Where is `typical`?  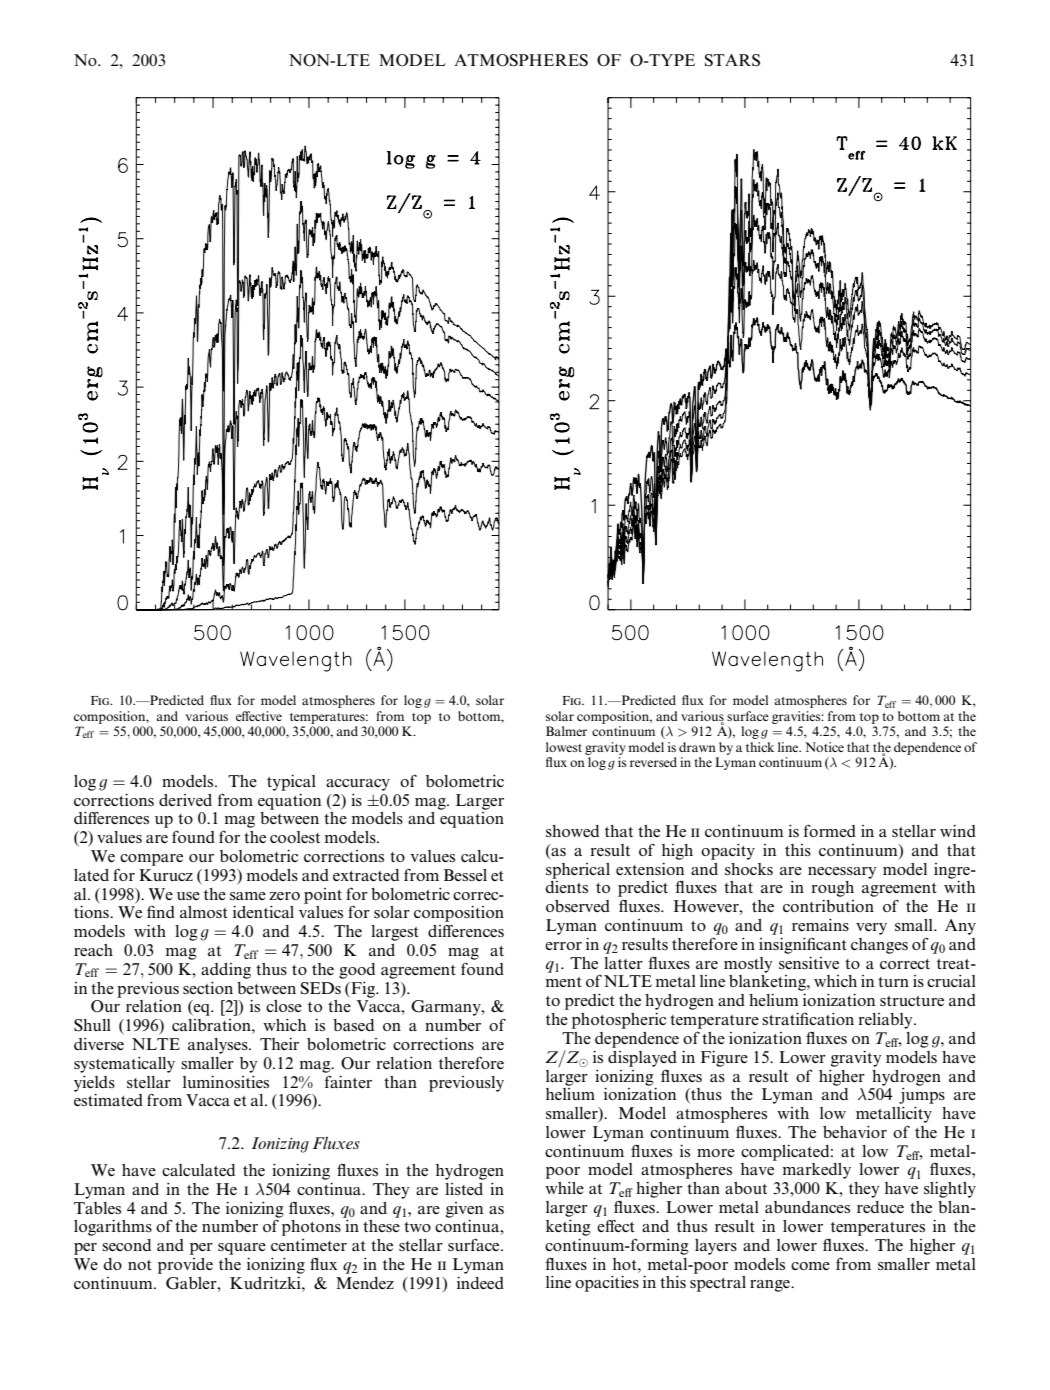 typical is located at coordinates (291, 783).
